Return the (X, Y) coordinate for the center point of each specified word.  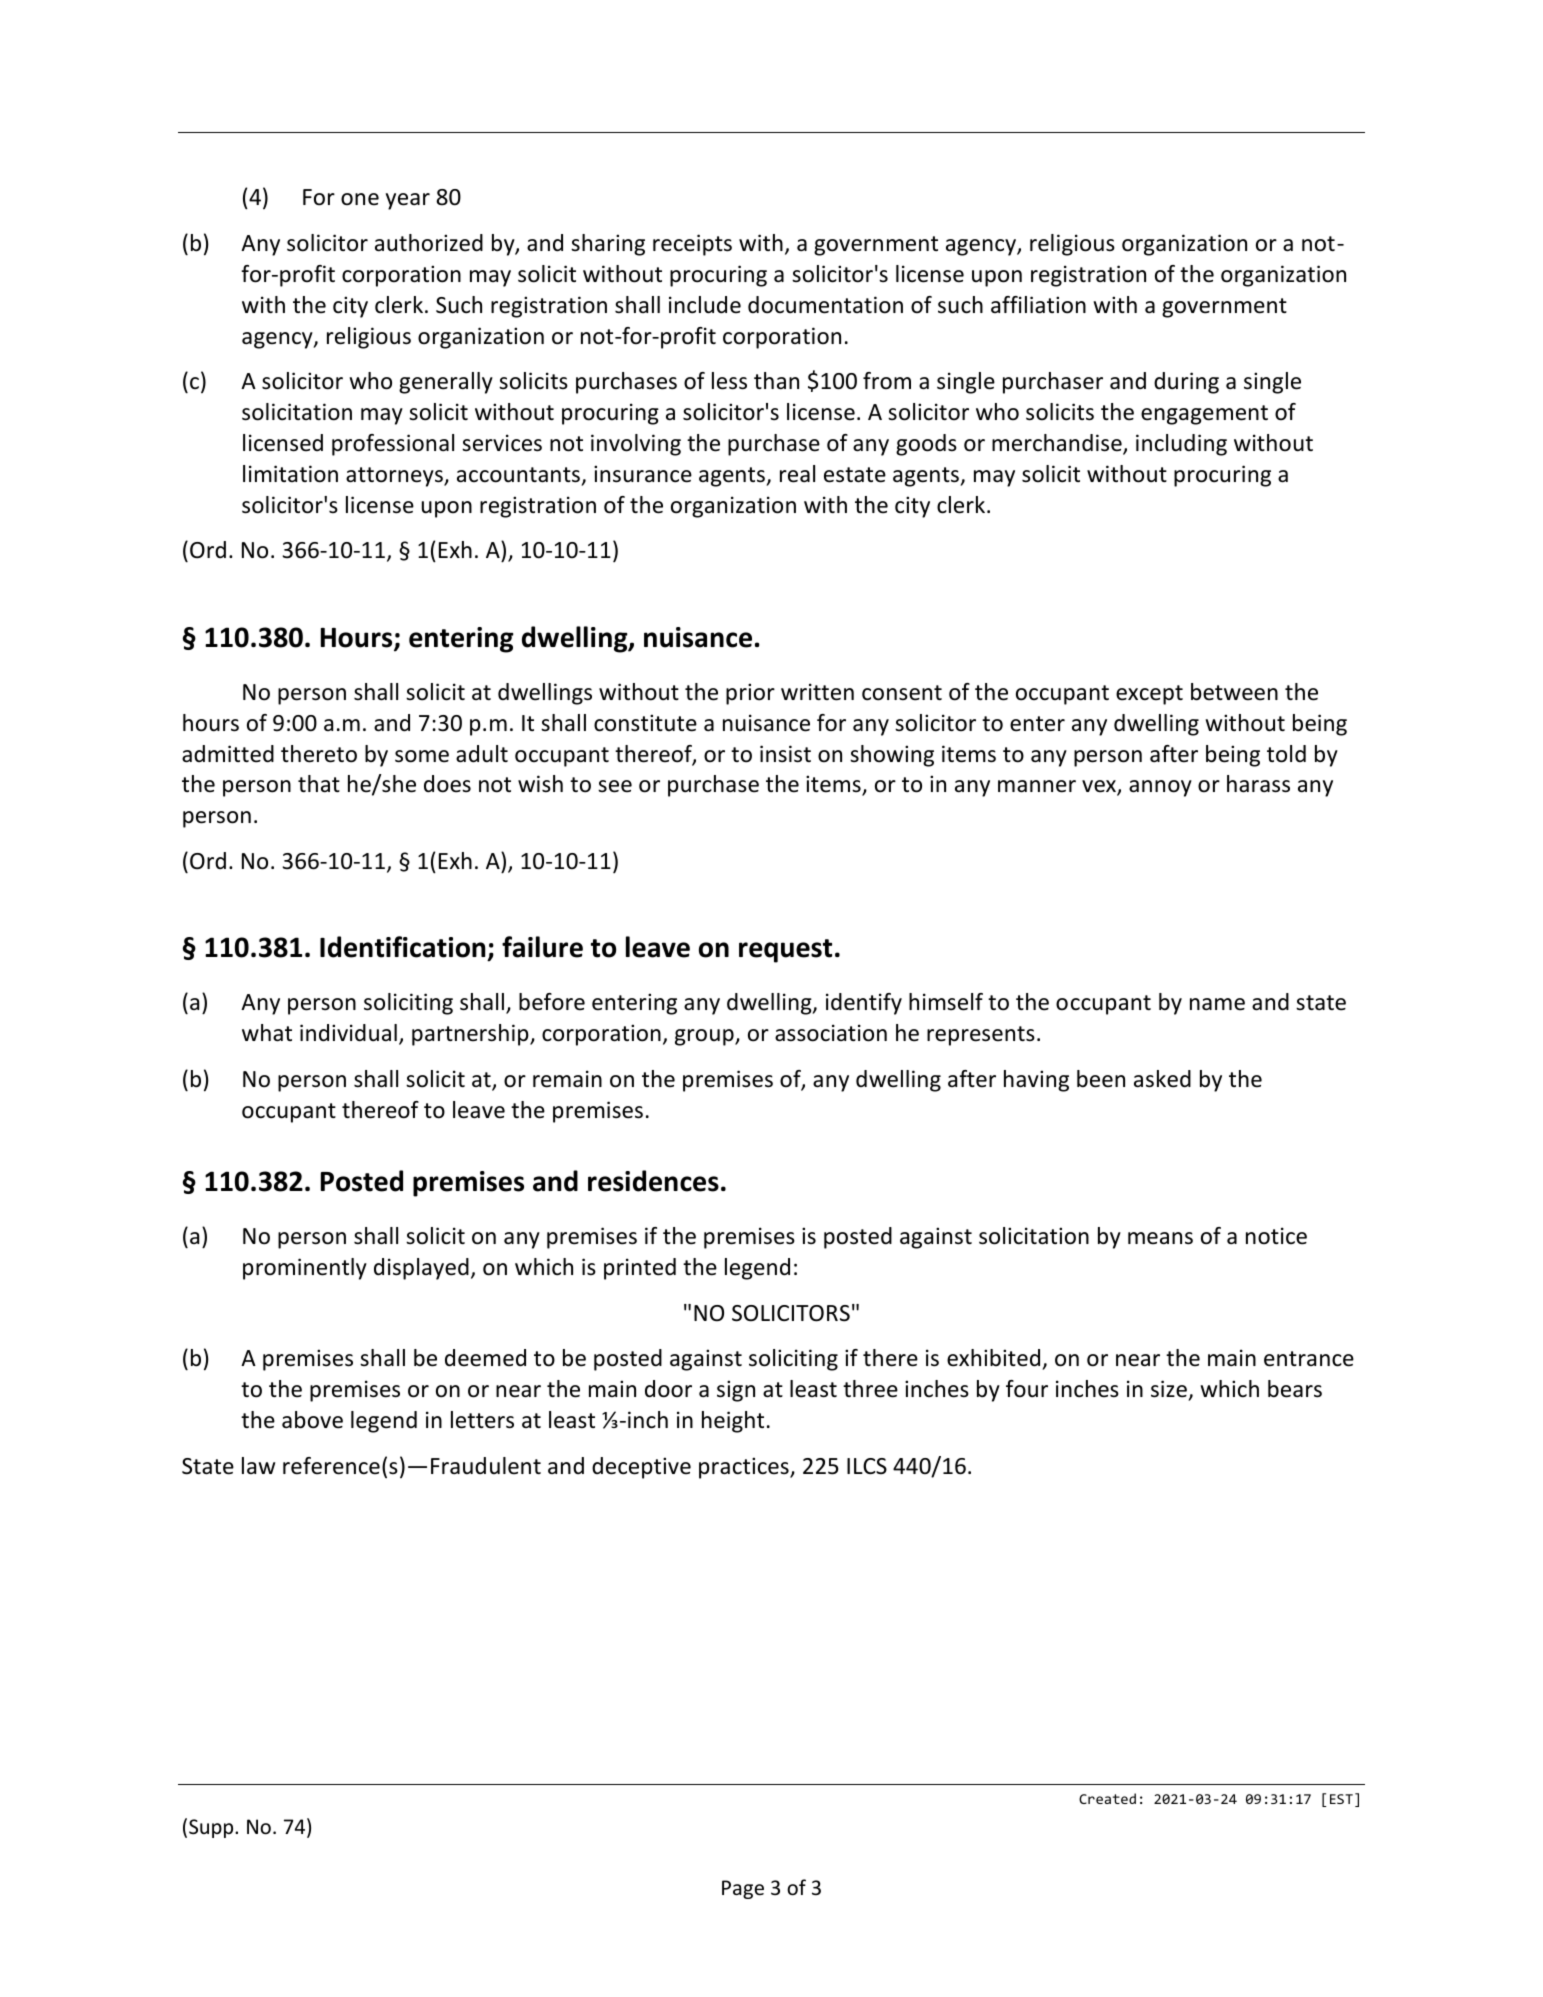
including (1181, 445)
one (360, 199)
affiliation (1038, 305)
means (1160, 1238)
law (258, 1465)
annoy (1160, 788)
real (797, 474)
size (1170, 1390)
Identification (404, 948)
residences (653, 1181)
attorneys (395, 477)
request (785, 951)
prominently (305, 1269)
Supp (212, 1828)
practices (745, 1468)
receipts (692, 245)
